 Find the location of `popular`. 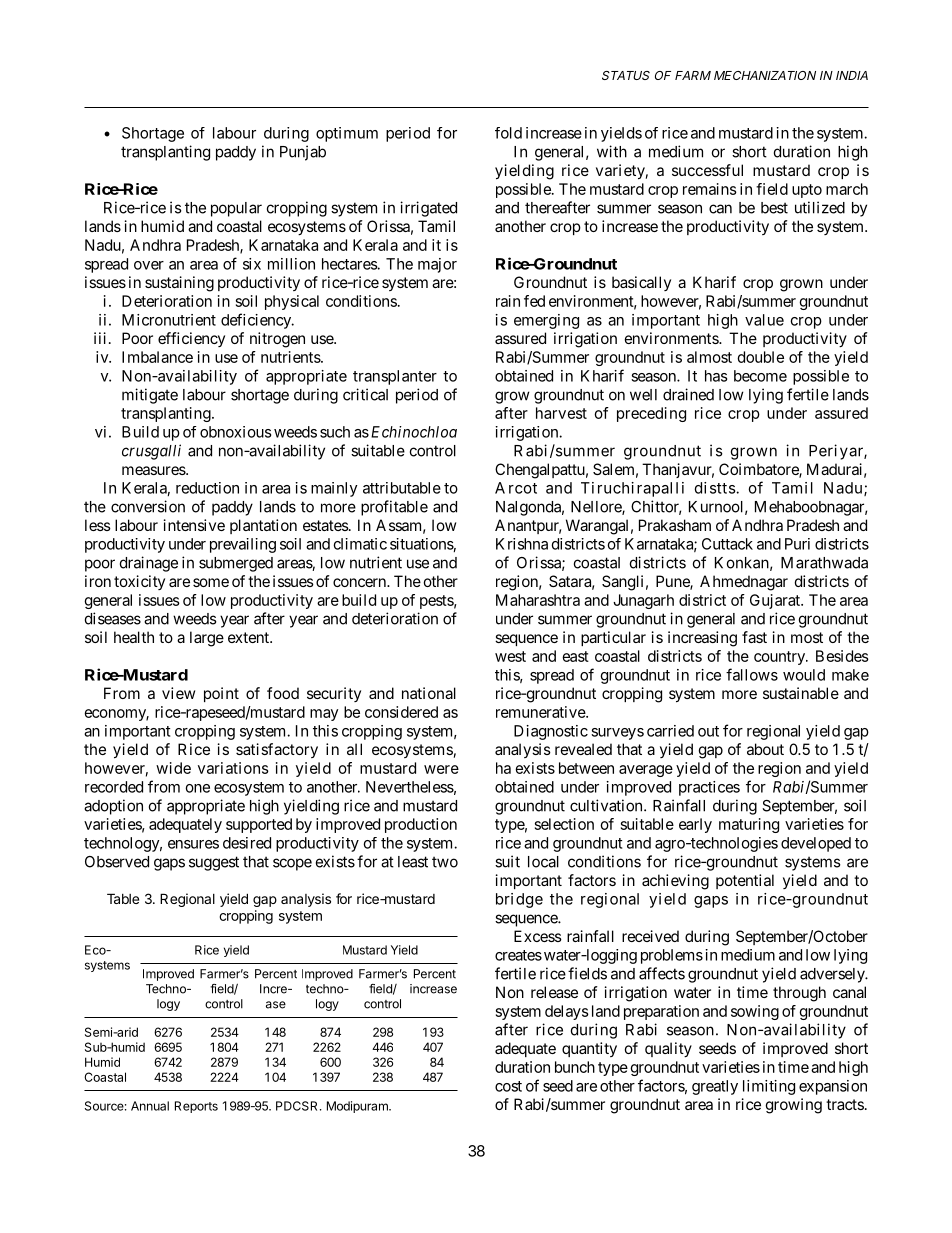

popular is located at coordinates (236, 209).
